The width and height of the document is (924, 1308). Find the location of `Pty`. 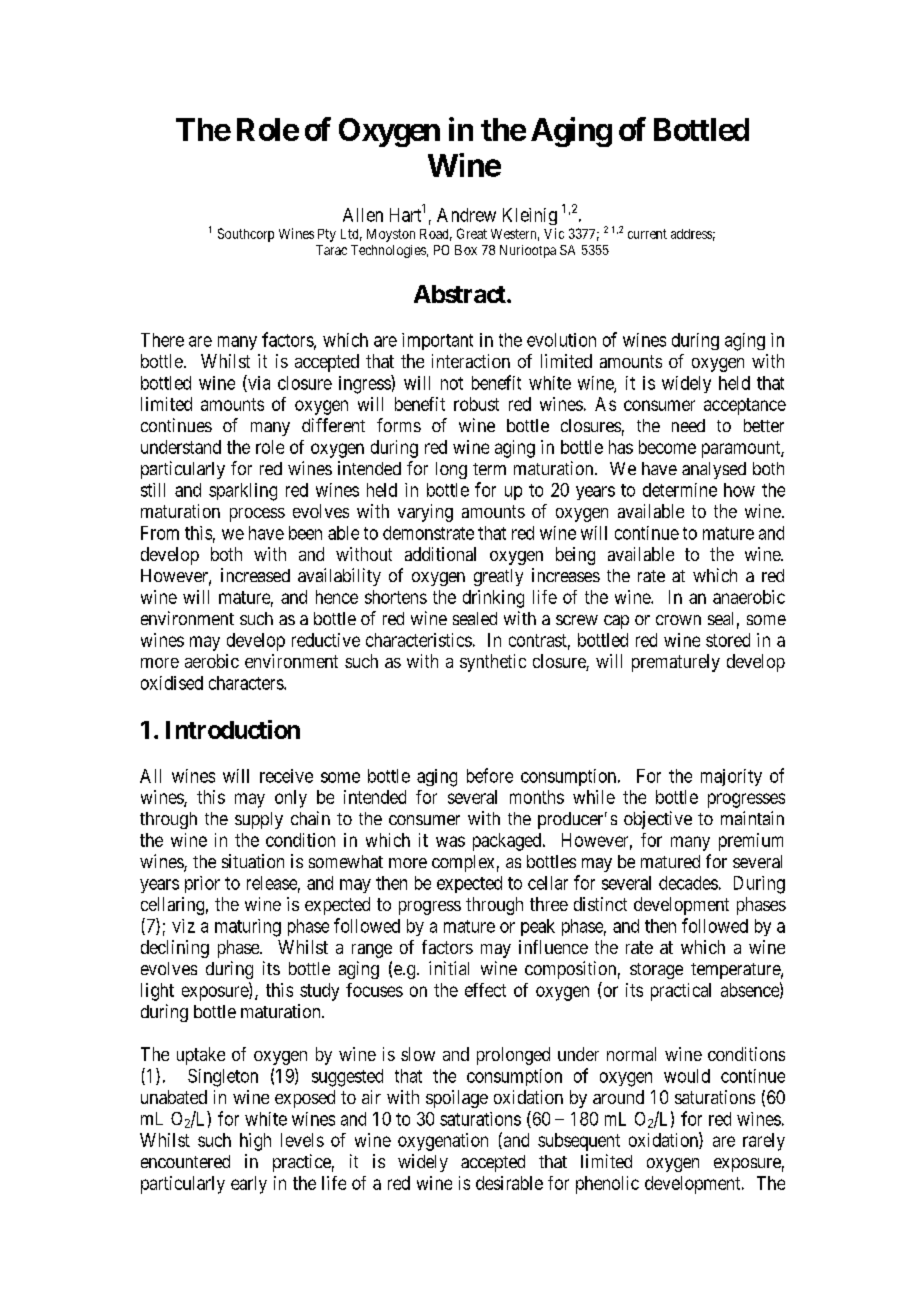

Pty is located at coordinates (327, 235).
